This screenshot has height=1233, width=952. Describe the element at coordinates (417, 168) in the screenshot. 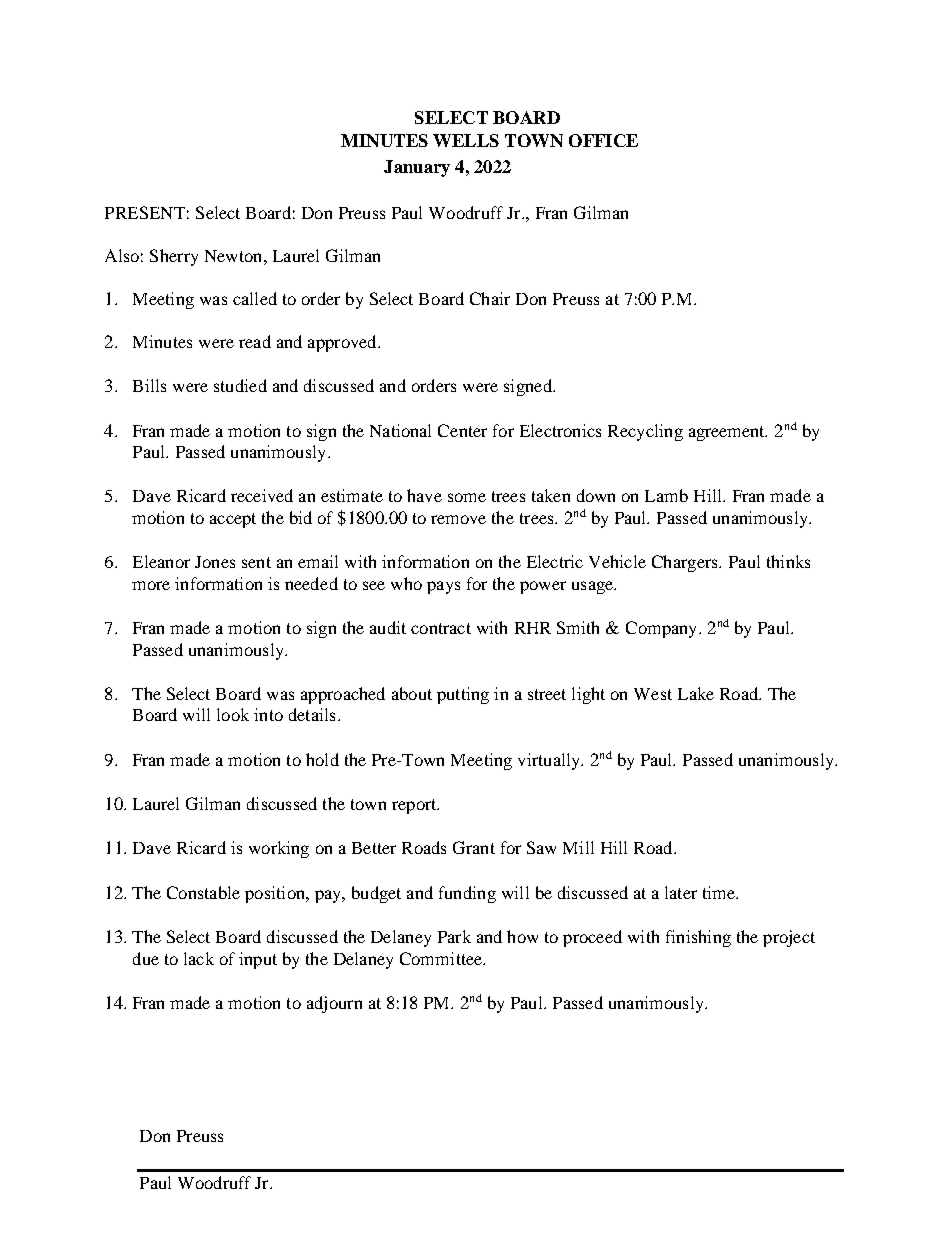

I see `January` at that location.
